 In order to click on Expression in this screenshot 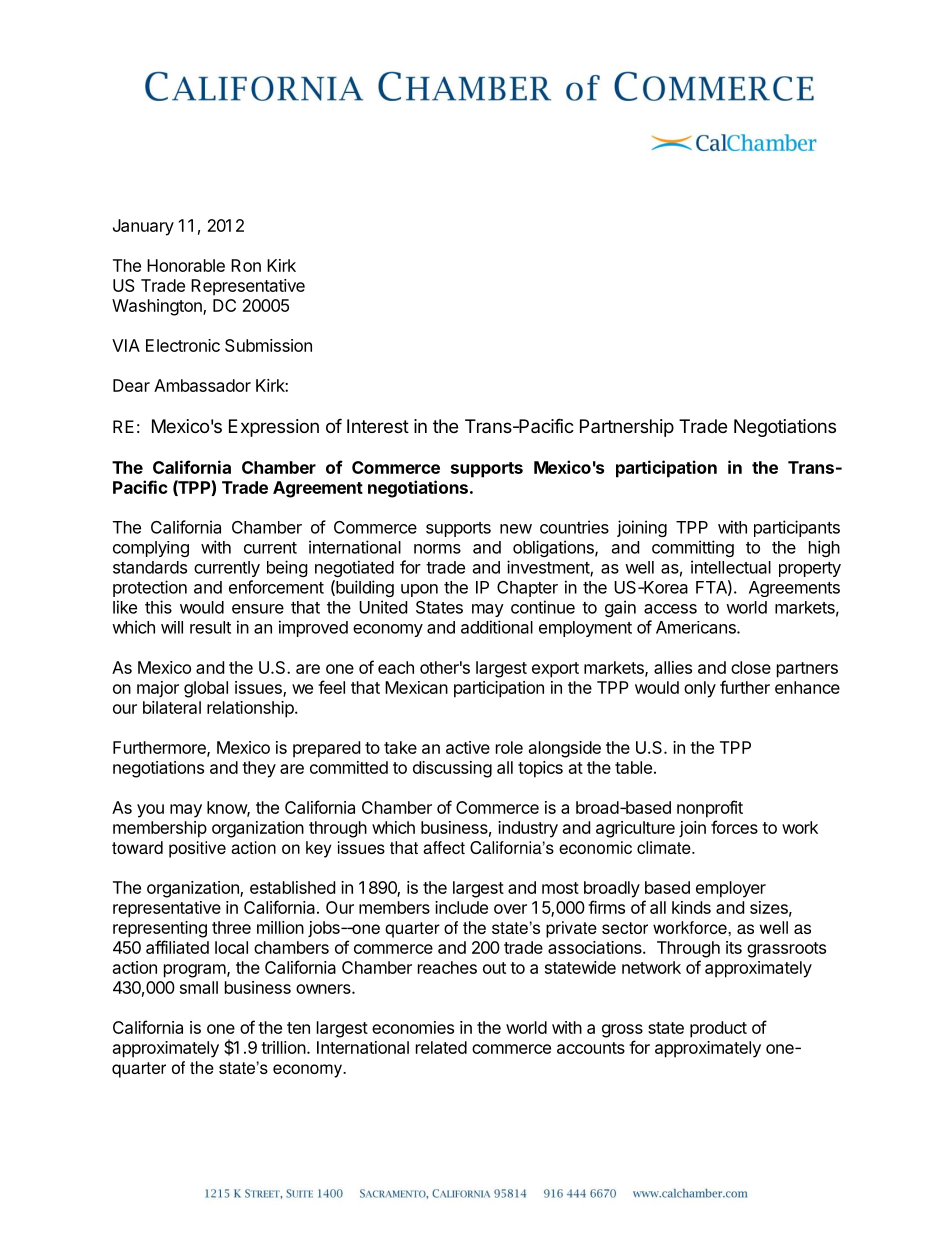, I will do `click(274, 428)`.
